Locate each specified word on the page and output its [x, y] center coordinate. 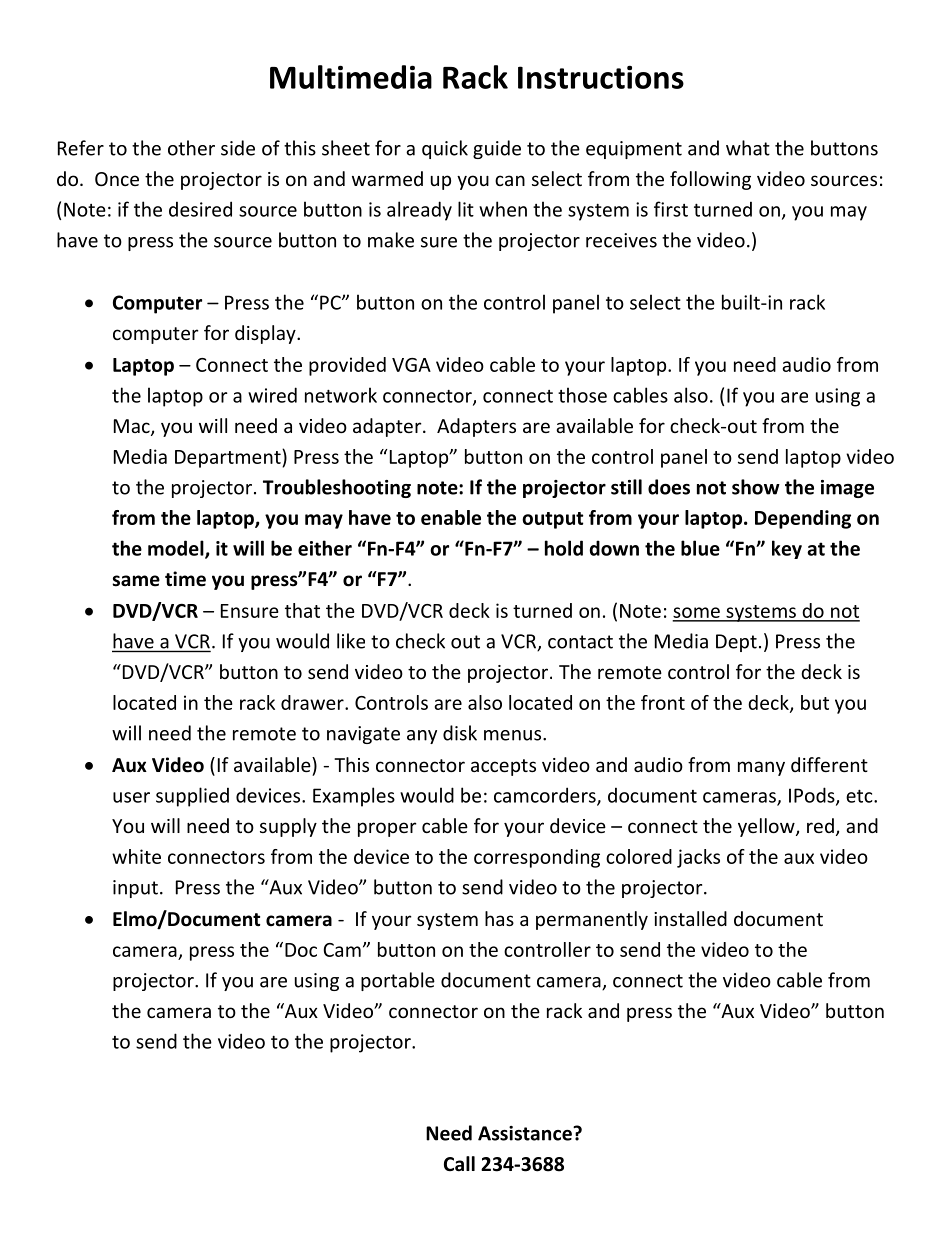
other [191, 148]
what [748, 148]
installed [690, 918]
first [671, 209]
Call [459, 1164]
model [177, 549]
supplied [192, 797]
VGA [411, 365]
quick [445, 149]
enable [451, 517]
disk [460, 733]
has [499, 918]
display [266, 334]
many [761, 768]
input [135, 889]
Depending [803, 519]
